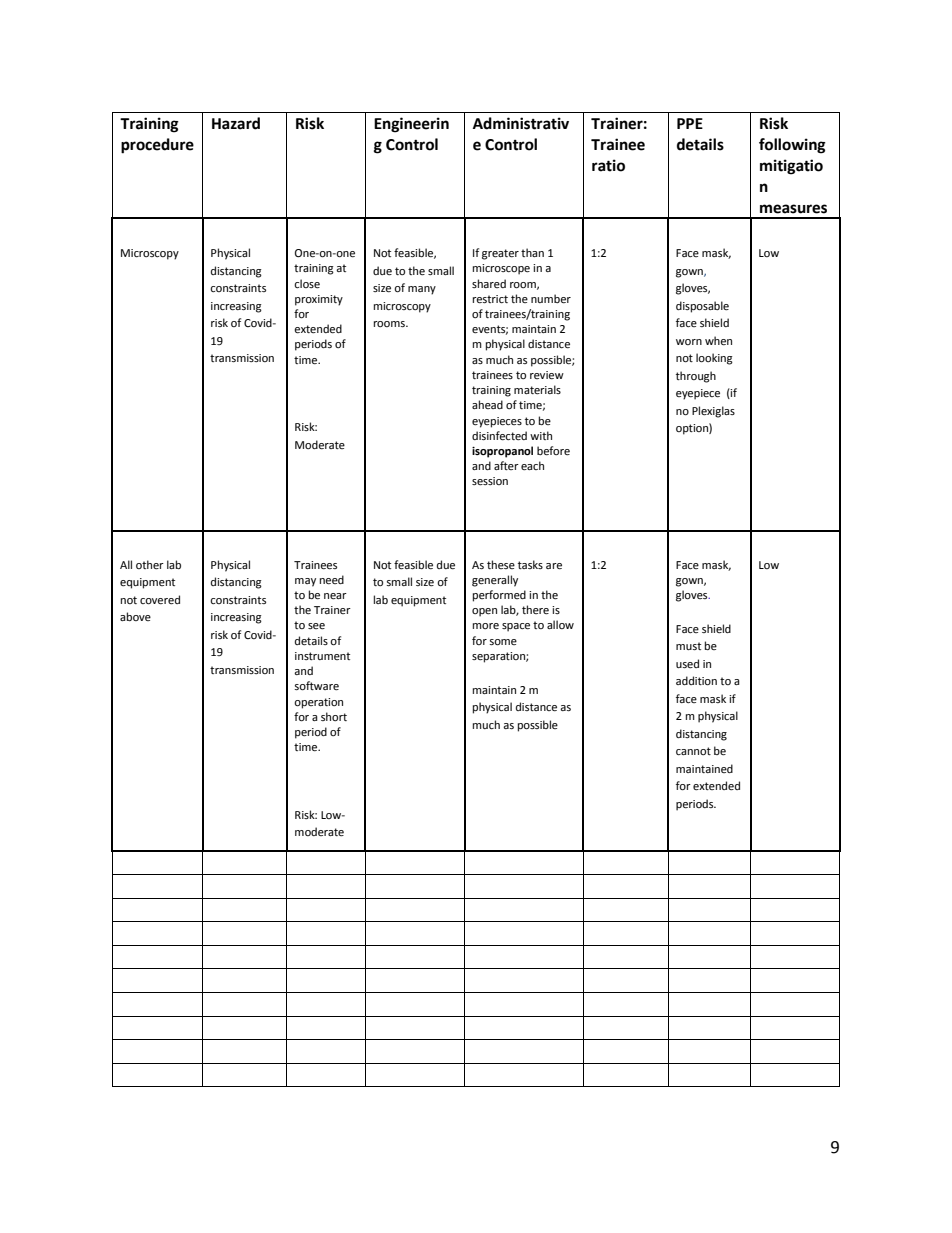 This screenshot has height=1233, width=952. What do you see at coordinates (690, 123) in the screenshot?
I see `PPE` at bounding box center [690, 123].
